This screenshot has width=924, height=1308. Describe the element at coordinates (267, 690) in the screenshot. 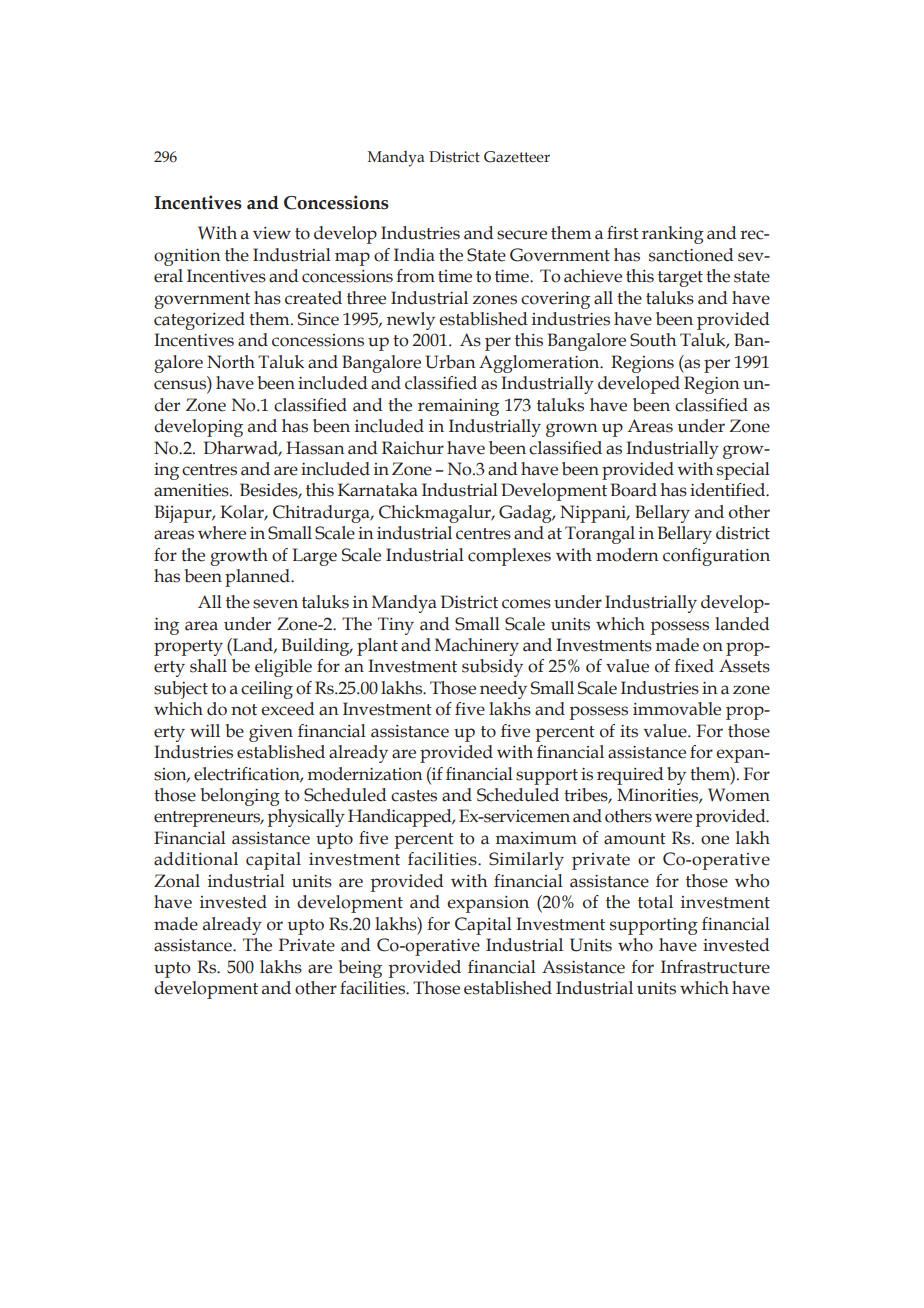

I see `ceiling` at that location.
